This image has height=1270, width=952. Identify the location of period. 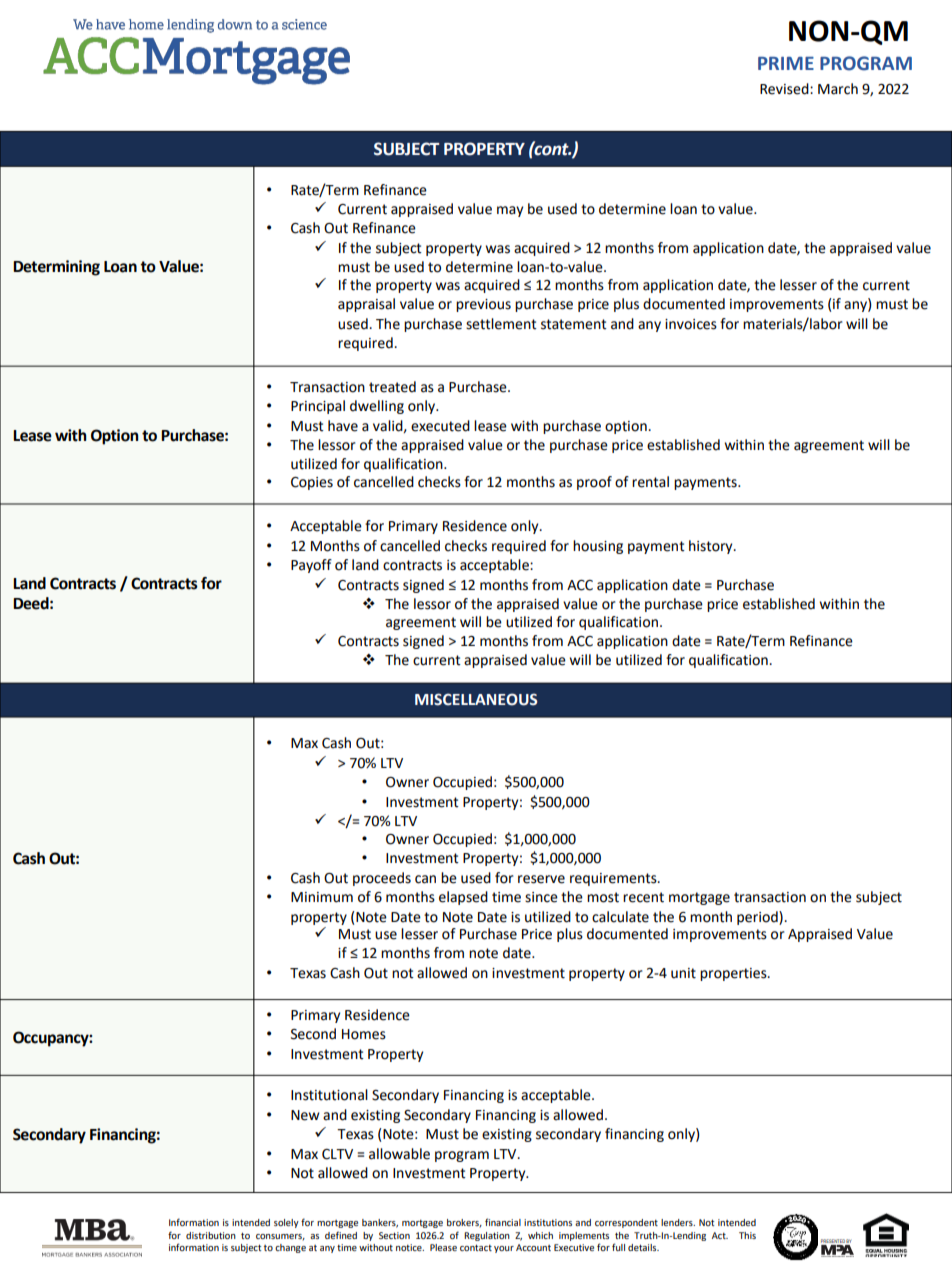
(758, 918).
